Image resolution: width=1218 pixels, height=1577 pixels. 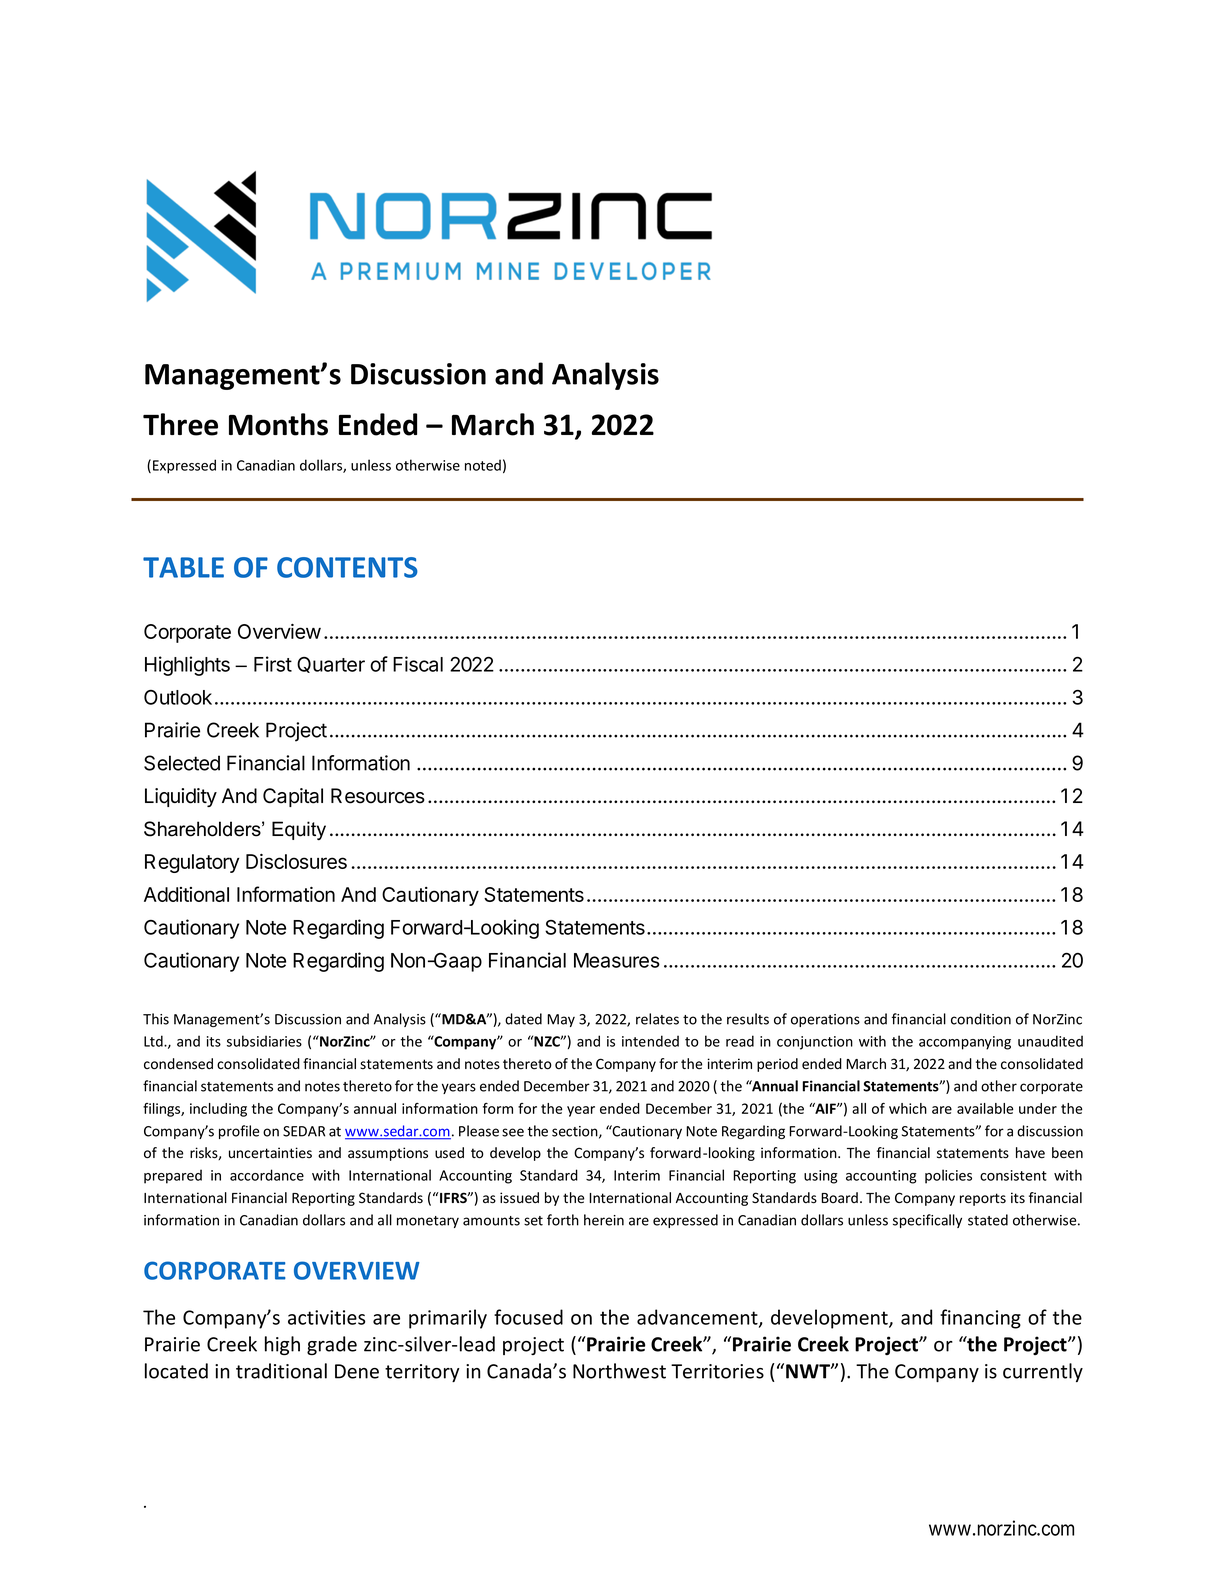 I want to click on condition, so click(x=981, y=1019).
